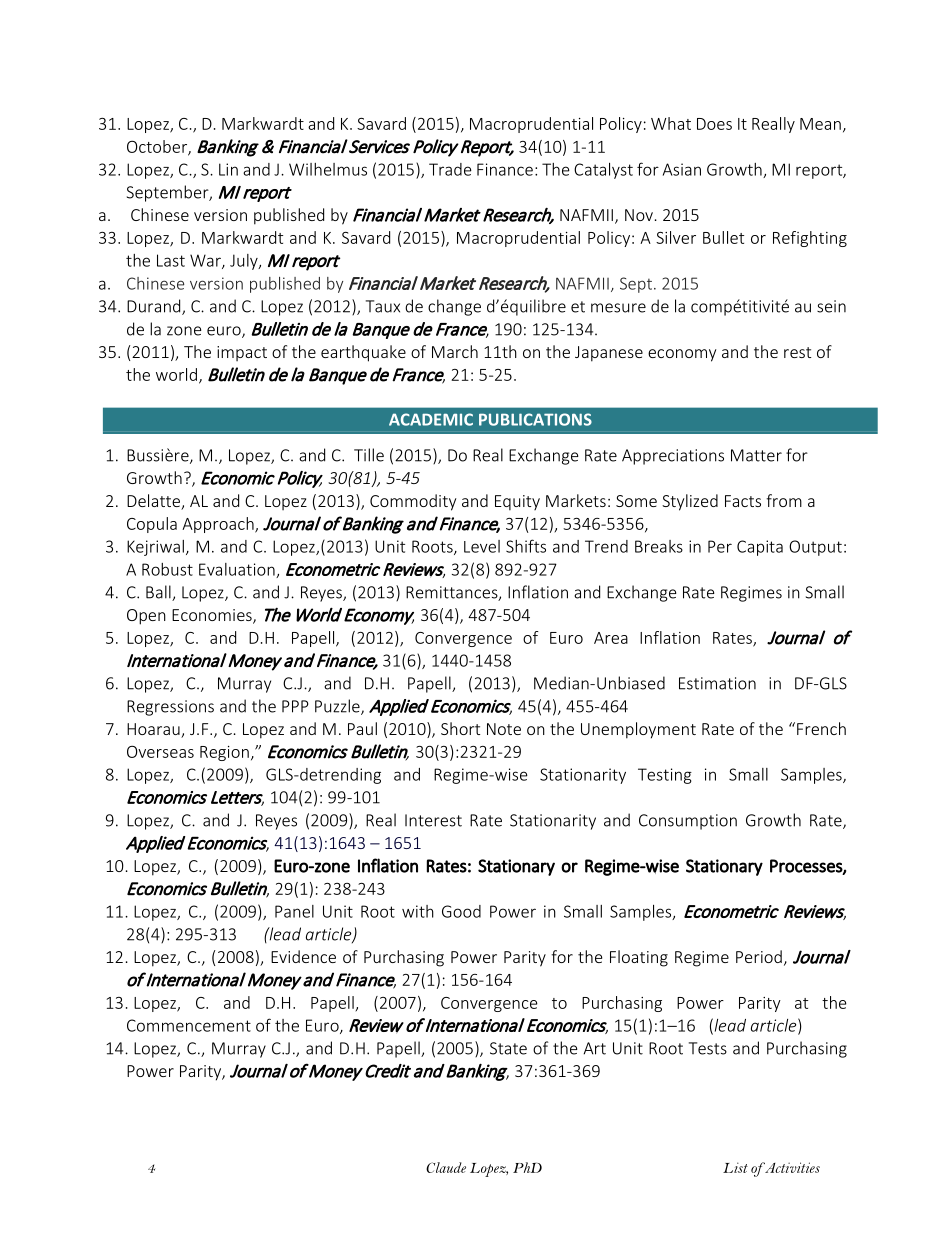 This screenshot has width=952, height=1233. I want to click on Lin, so click(228, 169).
